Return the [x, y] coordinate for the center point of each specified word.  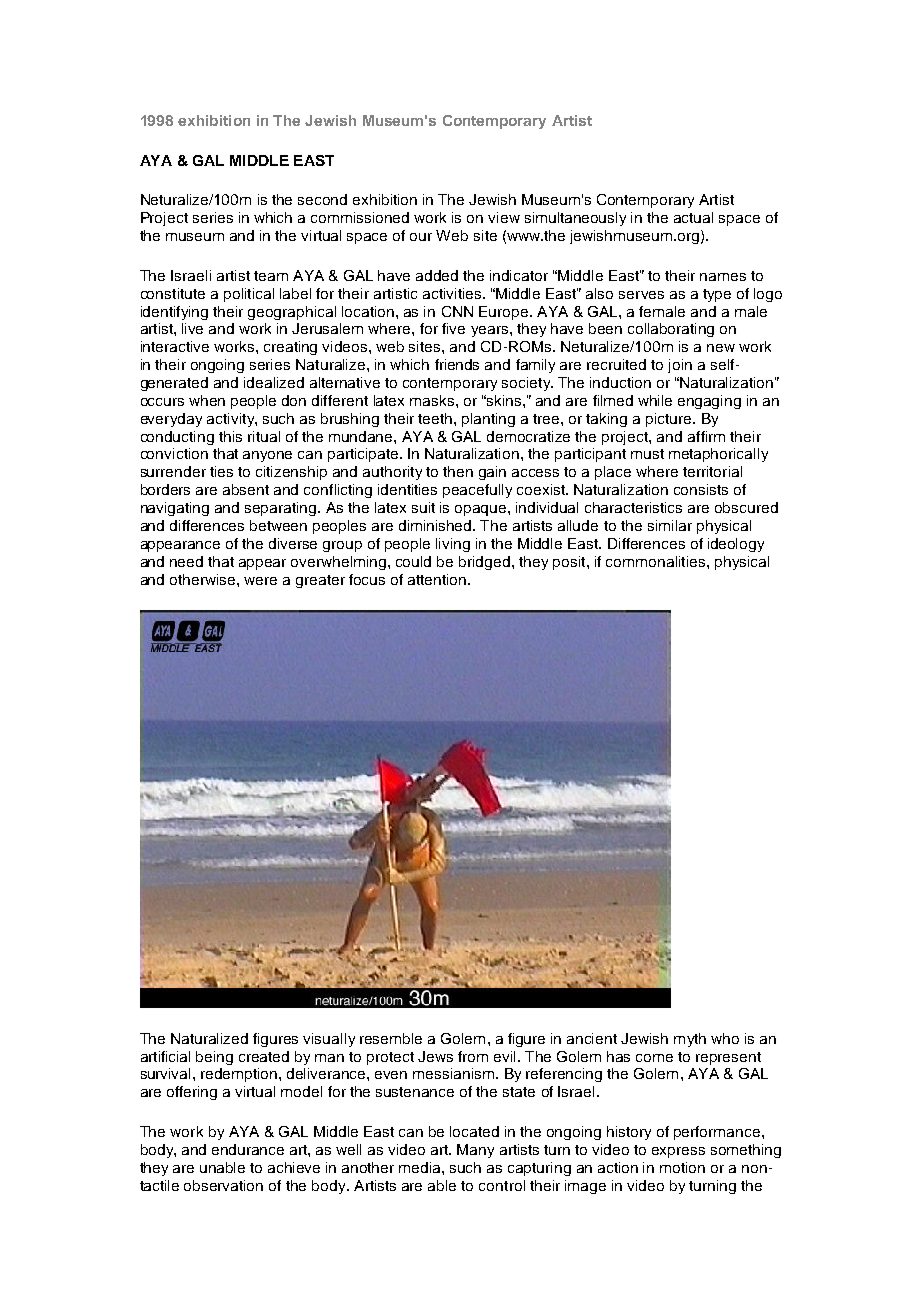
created [264, 1056]
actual [693, 217]
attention [438, 579]
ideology [736, 545]
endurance [248, 1149]
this [230, 436]
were [260, 581]
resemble [391, 1038]
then [458, 471]
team [271, 276]
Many [475, 1151]
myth [690, 1040]
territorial [712, 471]
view [504, 217]
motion [682, 1167]
